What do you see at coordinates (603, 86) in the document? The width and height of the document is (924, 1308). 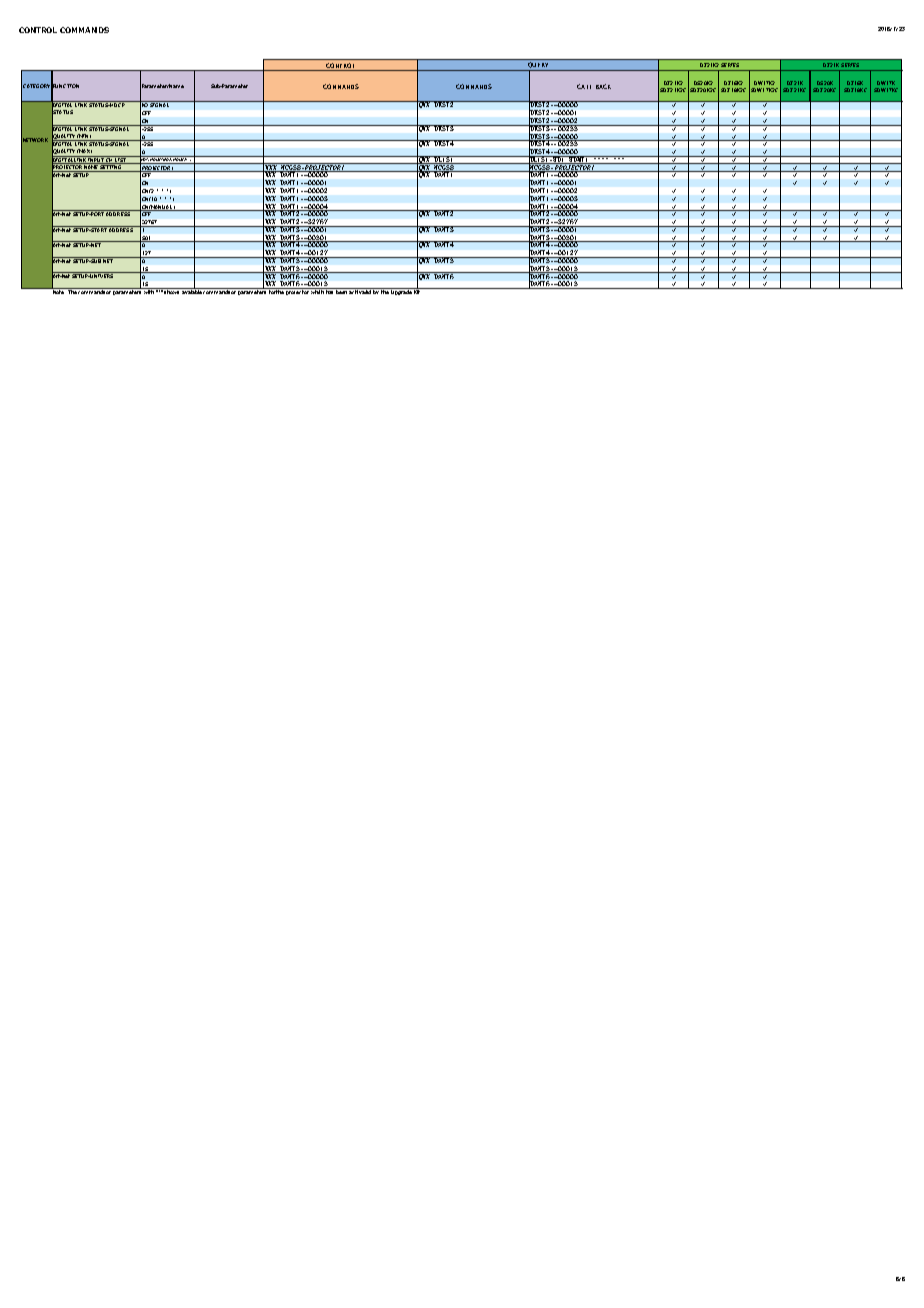 I see `BACK` at bounding box center [603, 86].
